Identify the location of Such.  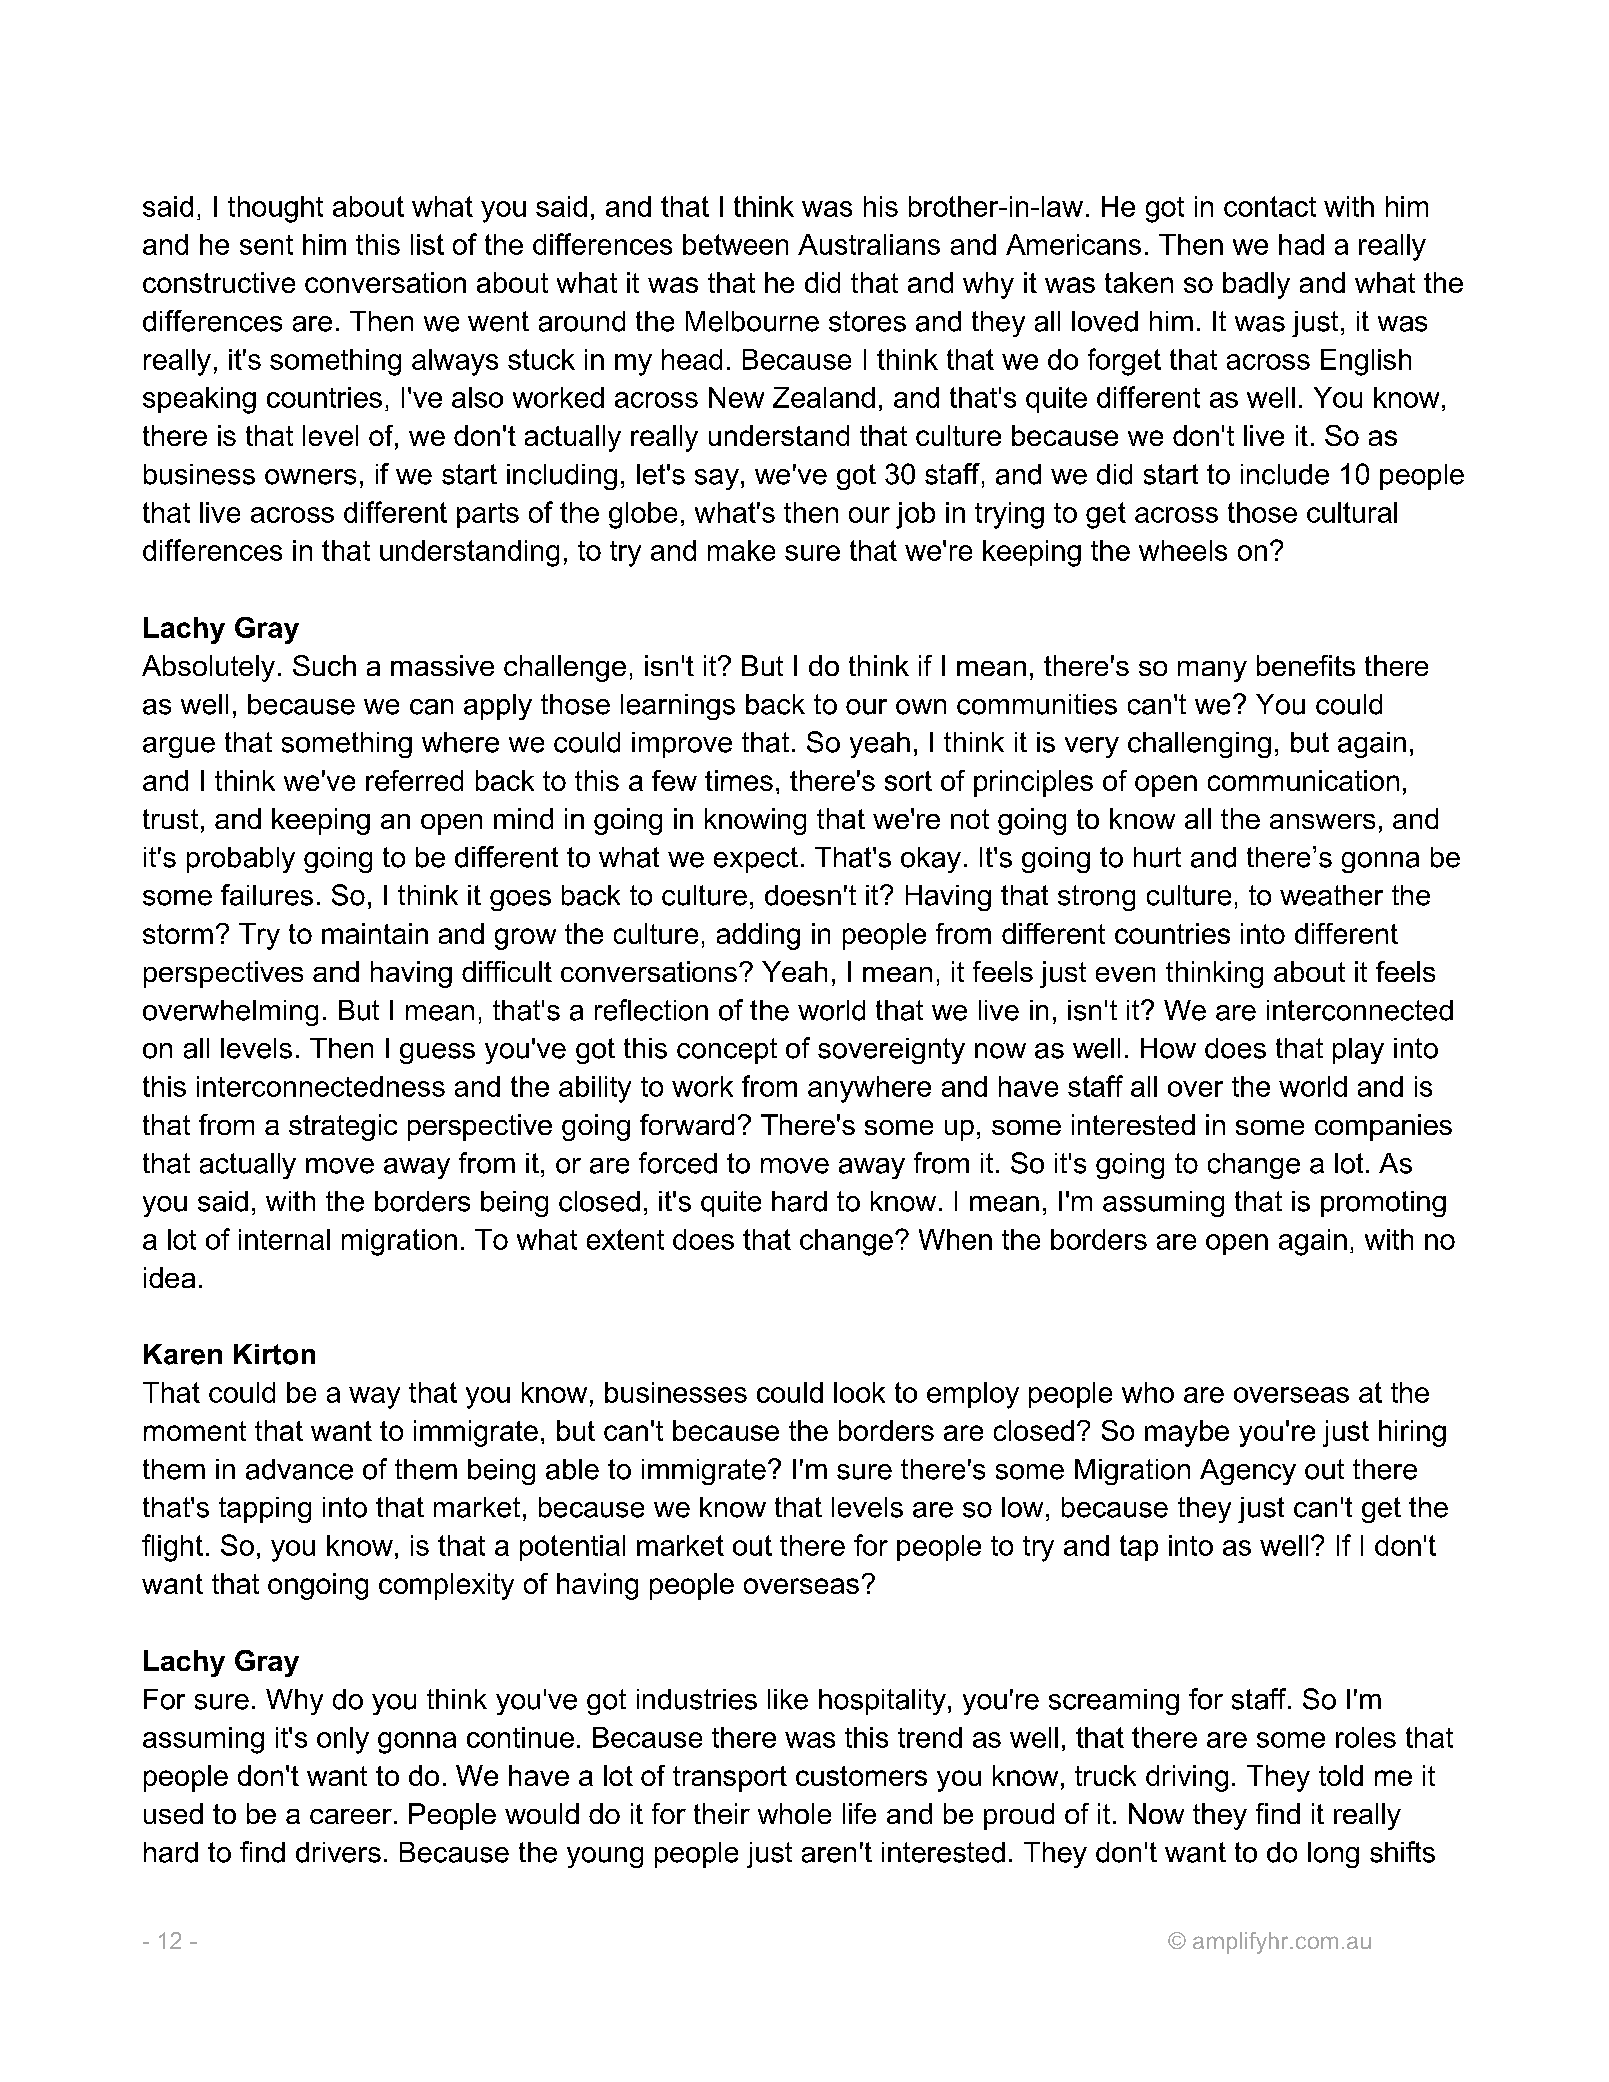
(324, 665).
